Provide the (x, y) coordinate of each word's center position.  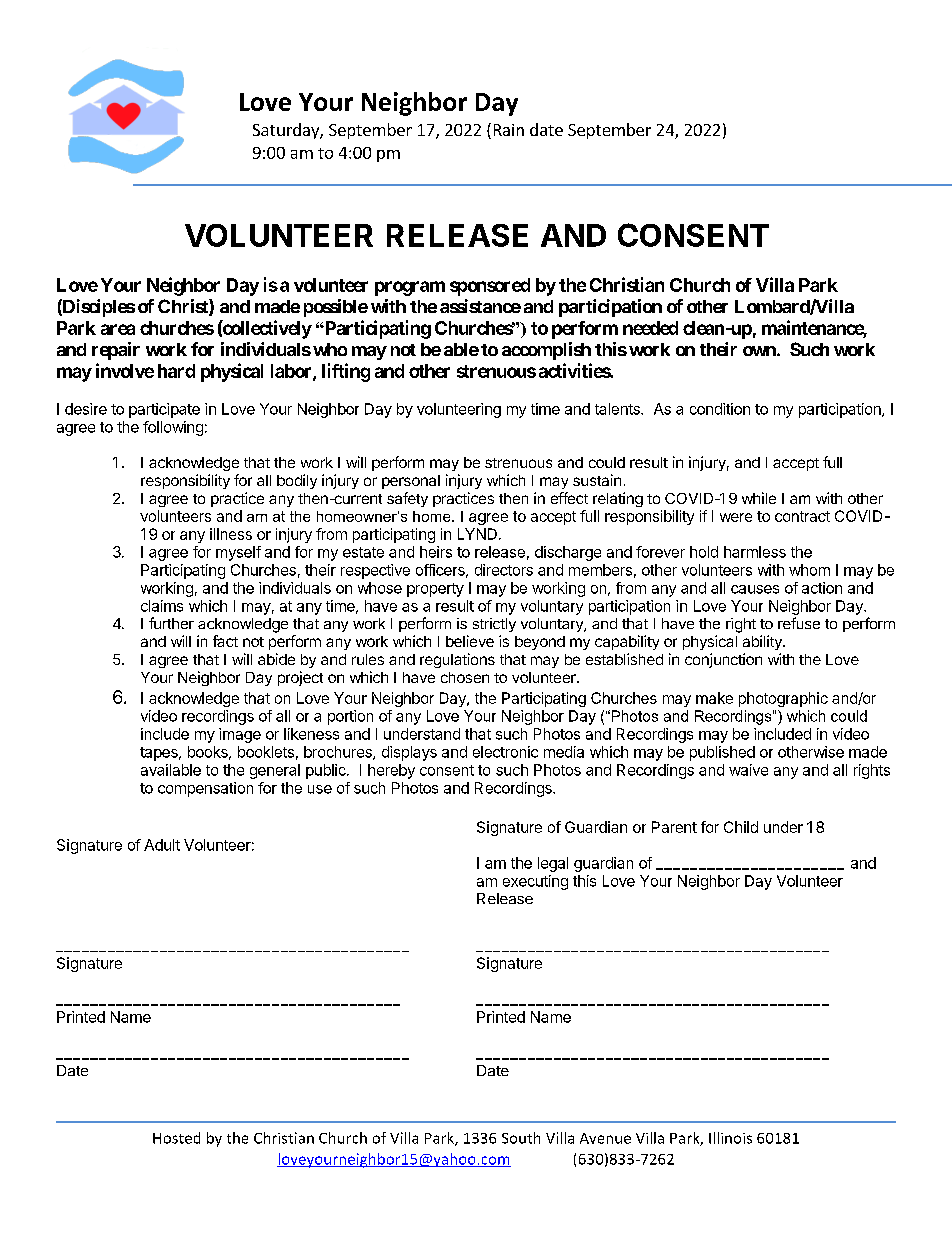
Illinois (730, 1138)
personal (411, 482)
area (118, 329)
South (521, 1138)
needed (650, 328)
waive (748, 770)
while (759, 498)
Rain (509, 130)
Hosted (176, 1138)
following (173, 428)
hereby (391, 771)
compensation (205, 789)
